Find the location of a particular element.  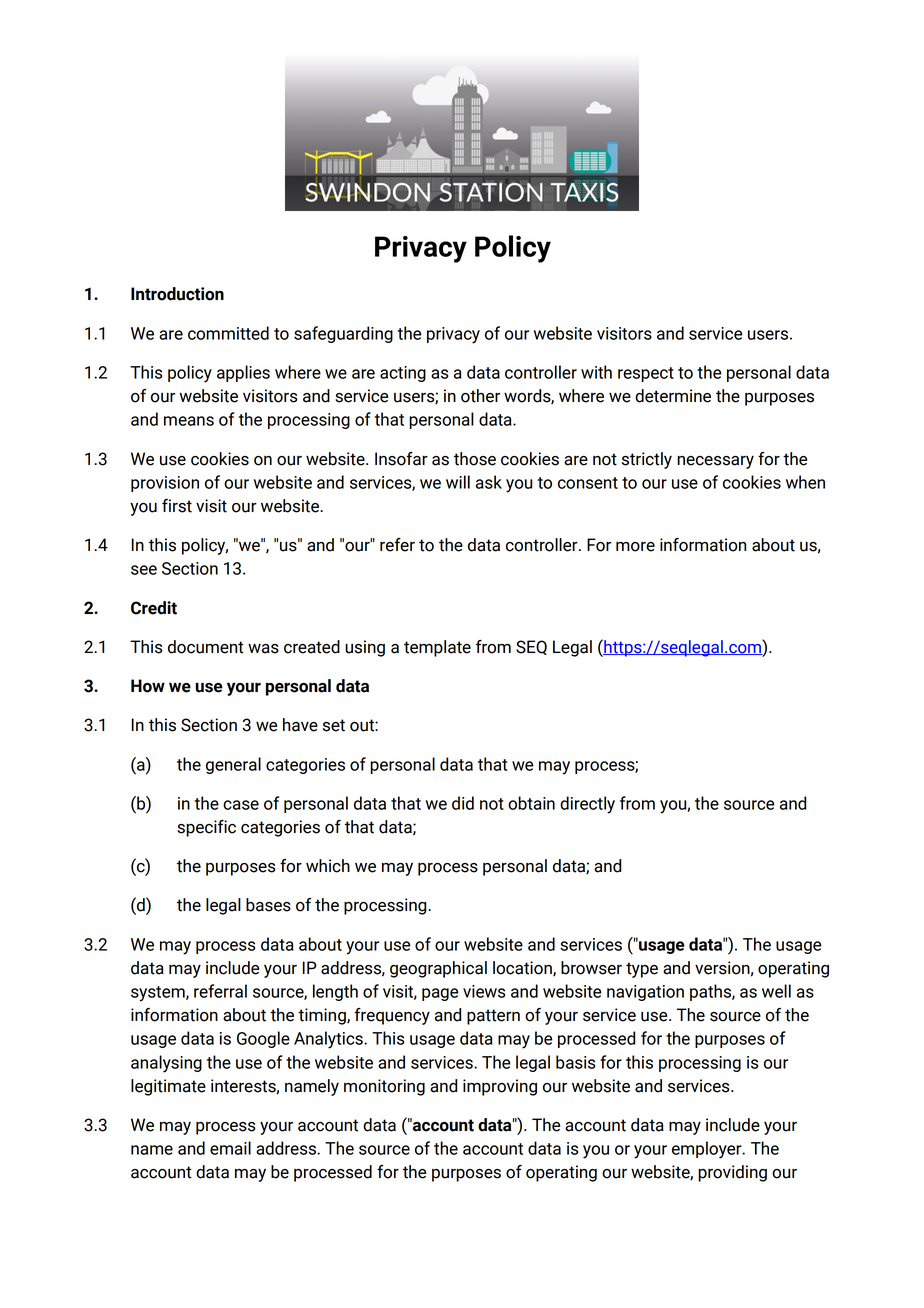

template is located at coordinates (437, 648).
